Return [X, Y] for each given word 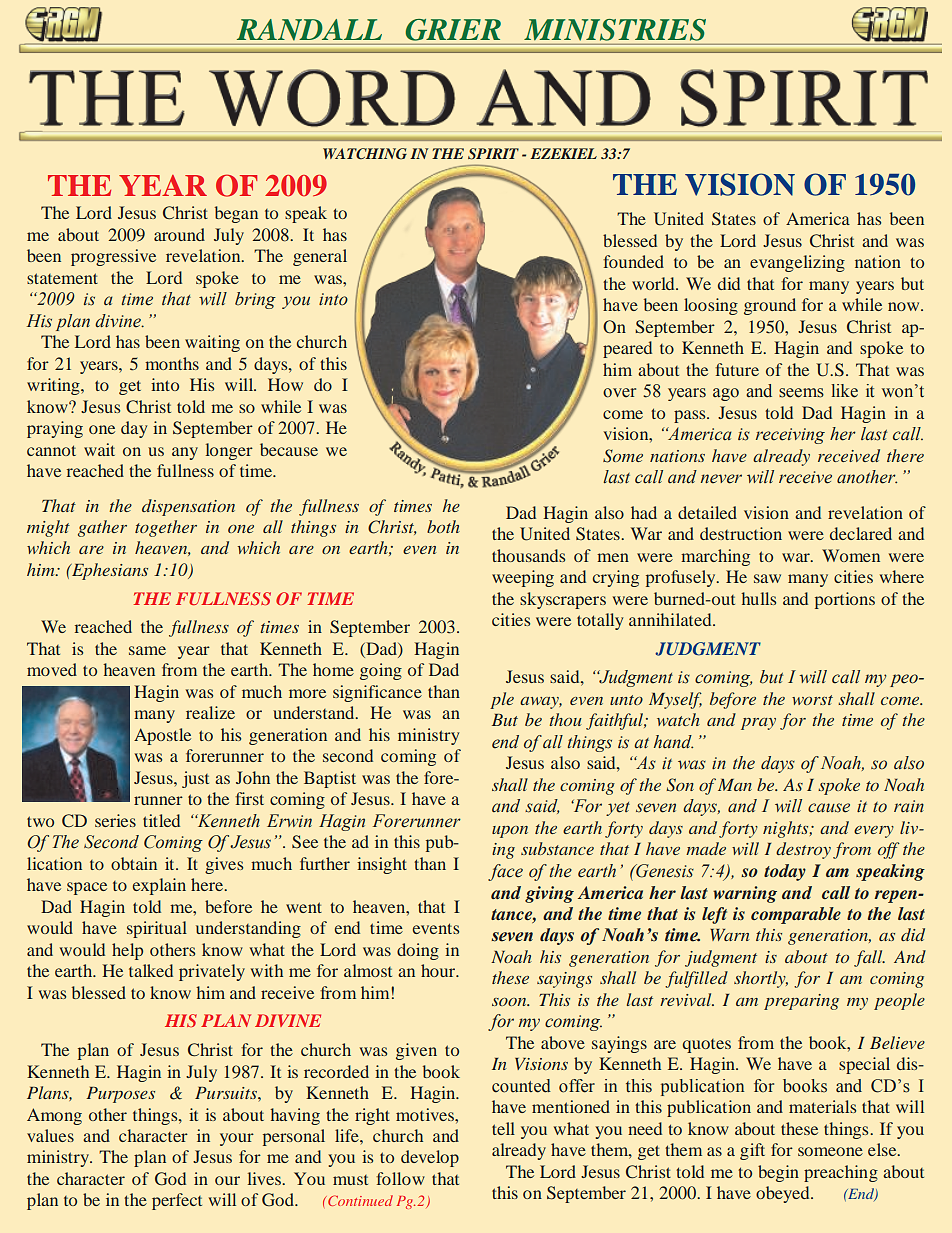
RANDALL [309, 29]
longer [229, 451]
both [443, 526]
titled [161, 820]
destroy [803, 850]
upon [510, 832]
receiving [790, 436]
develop [430, 1158]
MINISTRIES [615, 30]
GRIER [453, 30]
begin [778, 1173]
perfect [177, 1201]
